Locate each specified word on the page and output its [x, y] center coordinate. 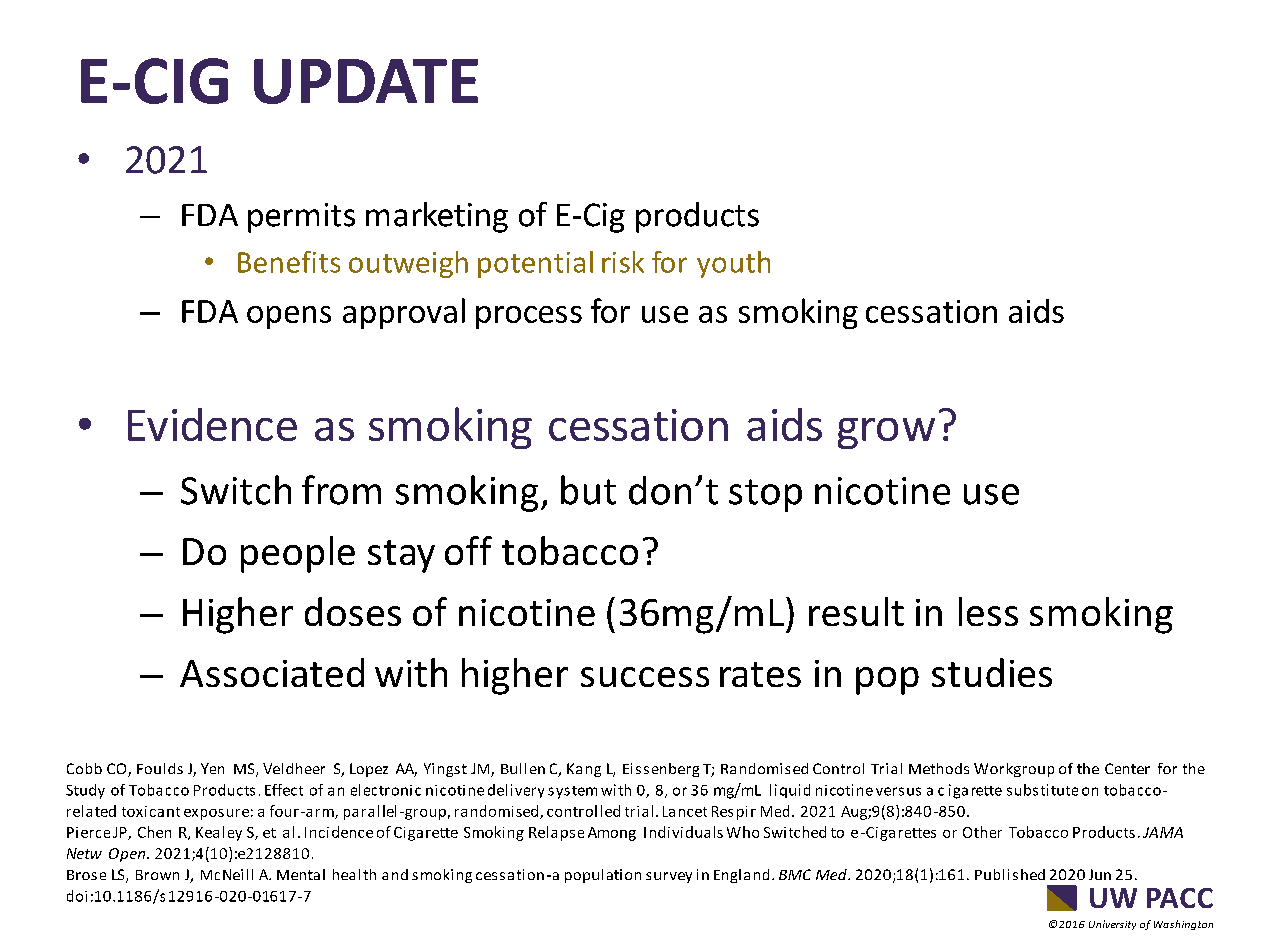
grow [886, 433]
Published [1010, 874]
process [529, 317]
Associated [272, 672]
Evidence [212, 424]
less [988, 611]
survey [669, 877]
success [645, 677]
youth [733, 264]
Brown [157, 875]
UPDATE [366, 81]
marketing [437, 217]
